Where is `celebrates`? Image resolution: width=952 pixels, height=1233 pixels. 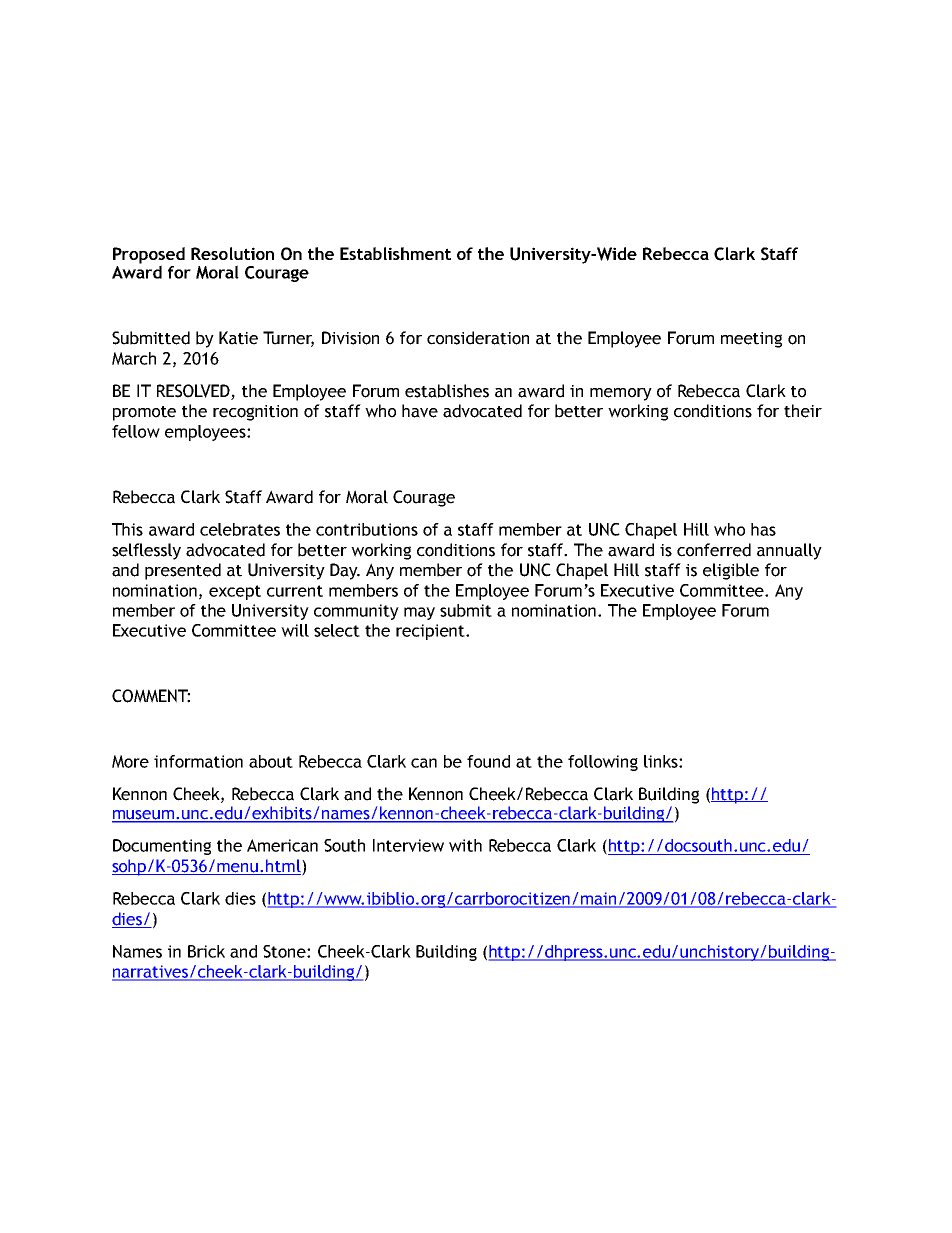 celebrates is located at coordinates (240, 529).
